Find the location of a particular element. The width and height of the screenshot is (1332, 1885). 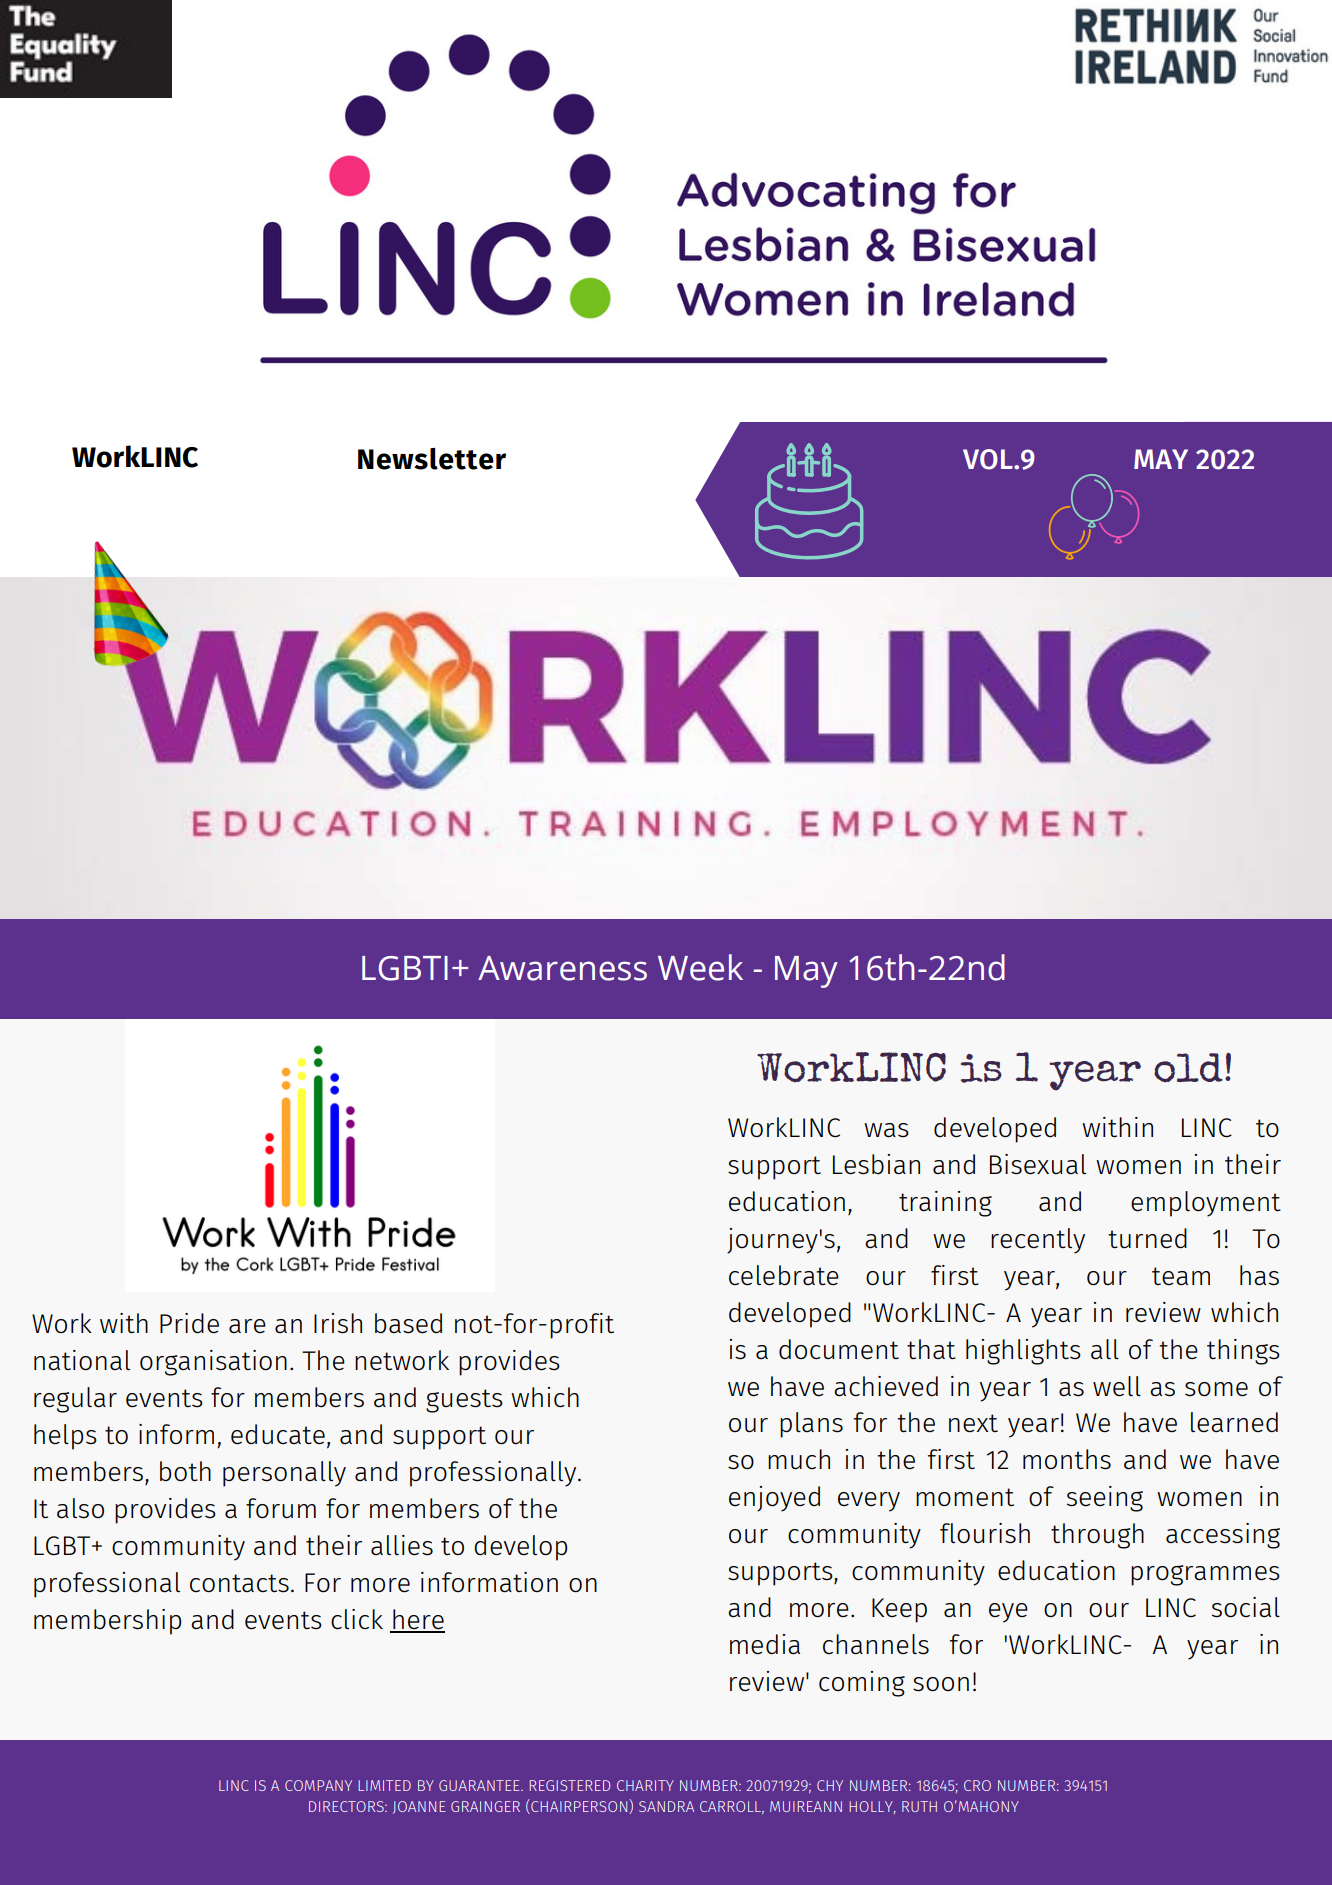

celebrate is located at coordinates (784, 1275).
